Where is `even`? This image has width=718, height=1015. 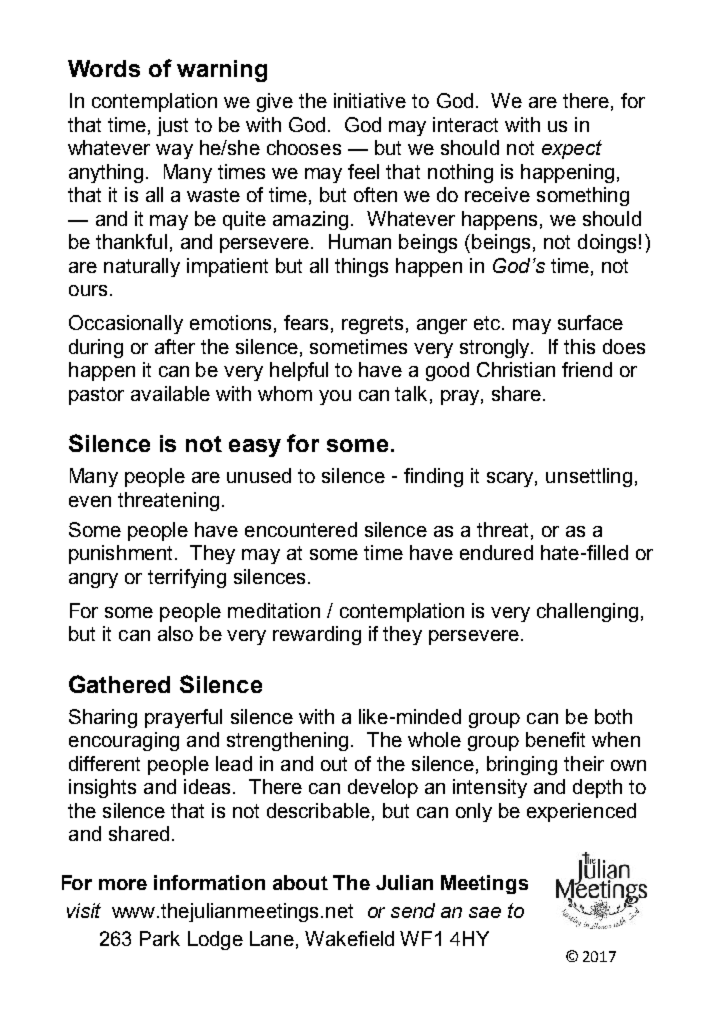 even is located at coordinates (90, 501).
